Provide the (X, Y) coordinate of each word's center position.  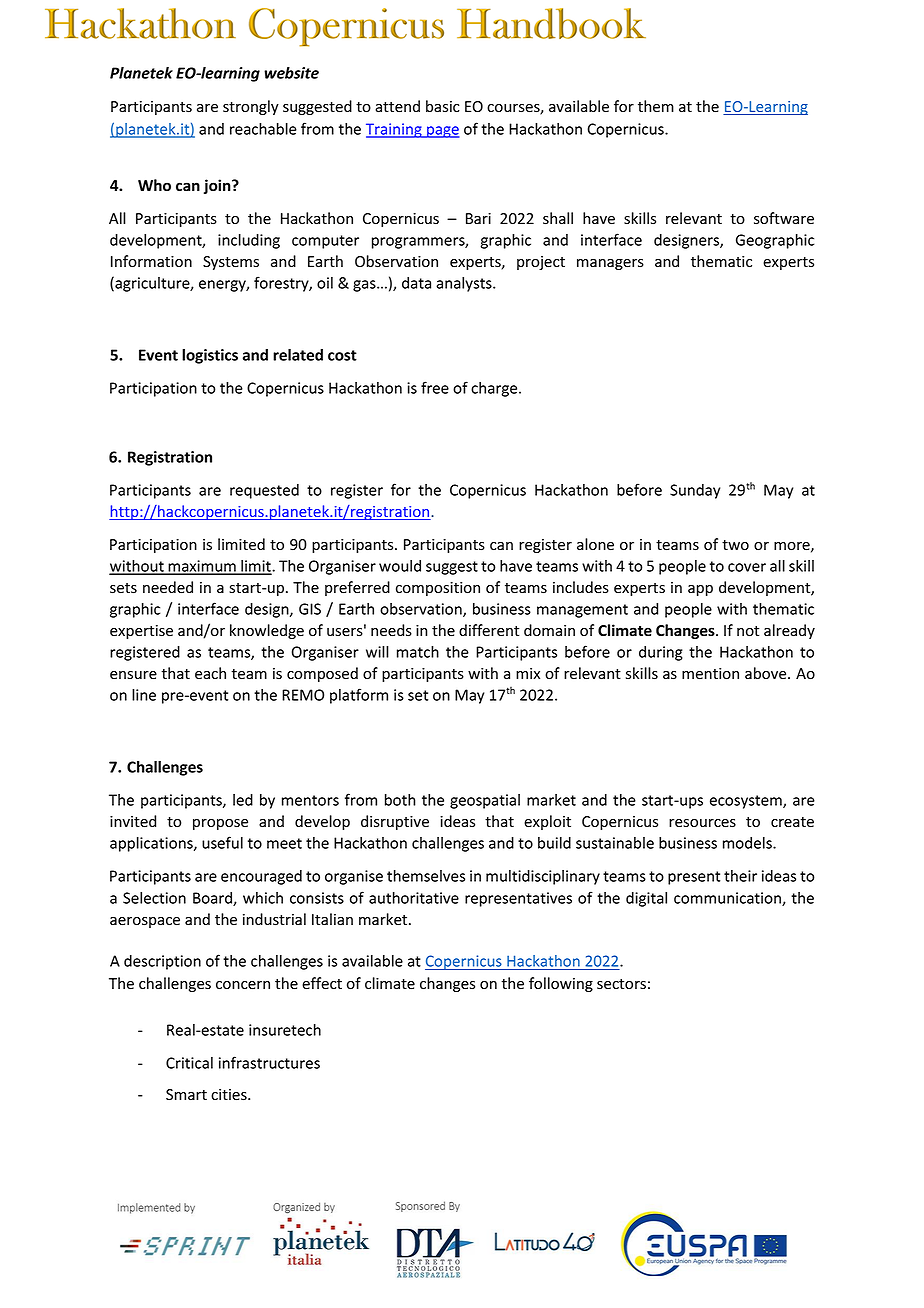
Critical (189, 1063)
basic (443, 106)
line (144, 695)
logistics (210, 356)
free (435, 387)
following (561, 984)
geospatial (485, 801)
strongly (251, 107)
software (784, 218)
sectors (621, 984)
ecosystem (747, 802)
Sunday (695, 491)
